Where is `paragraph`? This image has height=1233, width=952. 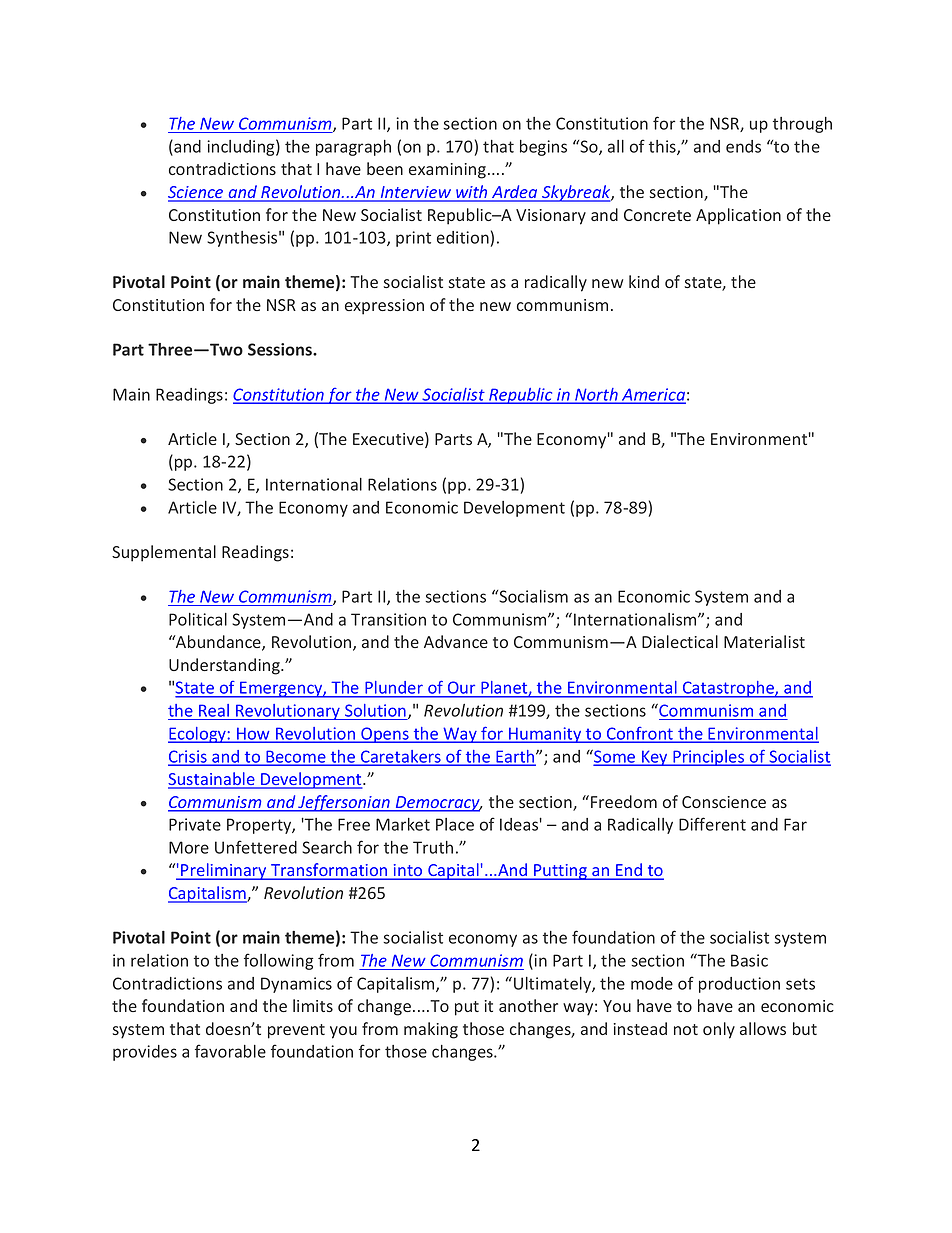 paragraph is located at coordinates (353, 148).
